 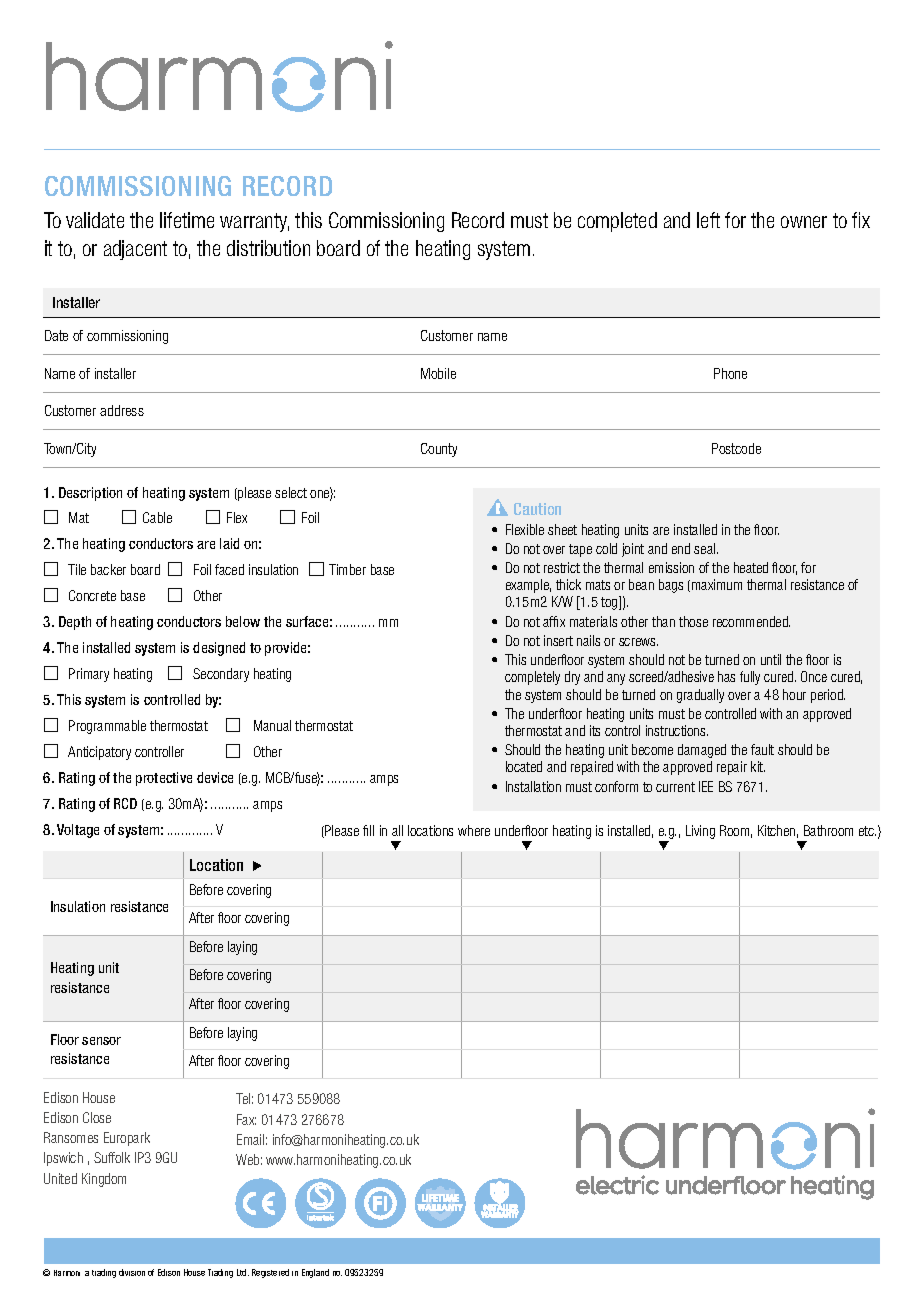 What do you see at coordinates (135, 250) in the page?
I see `adjacent` at bounding box center [135, 250].
